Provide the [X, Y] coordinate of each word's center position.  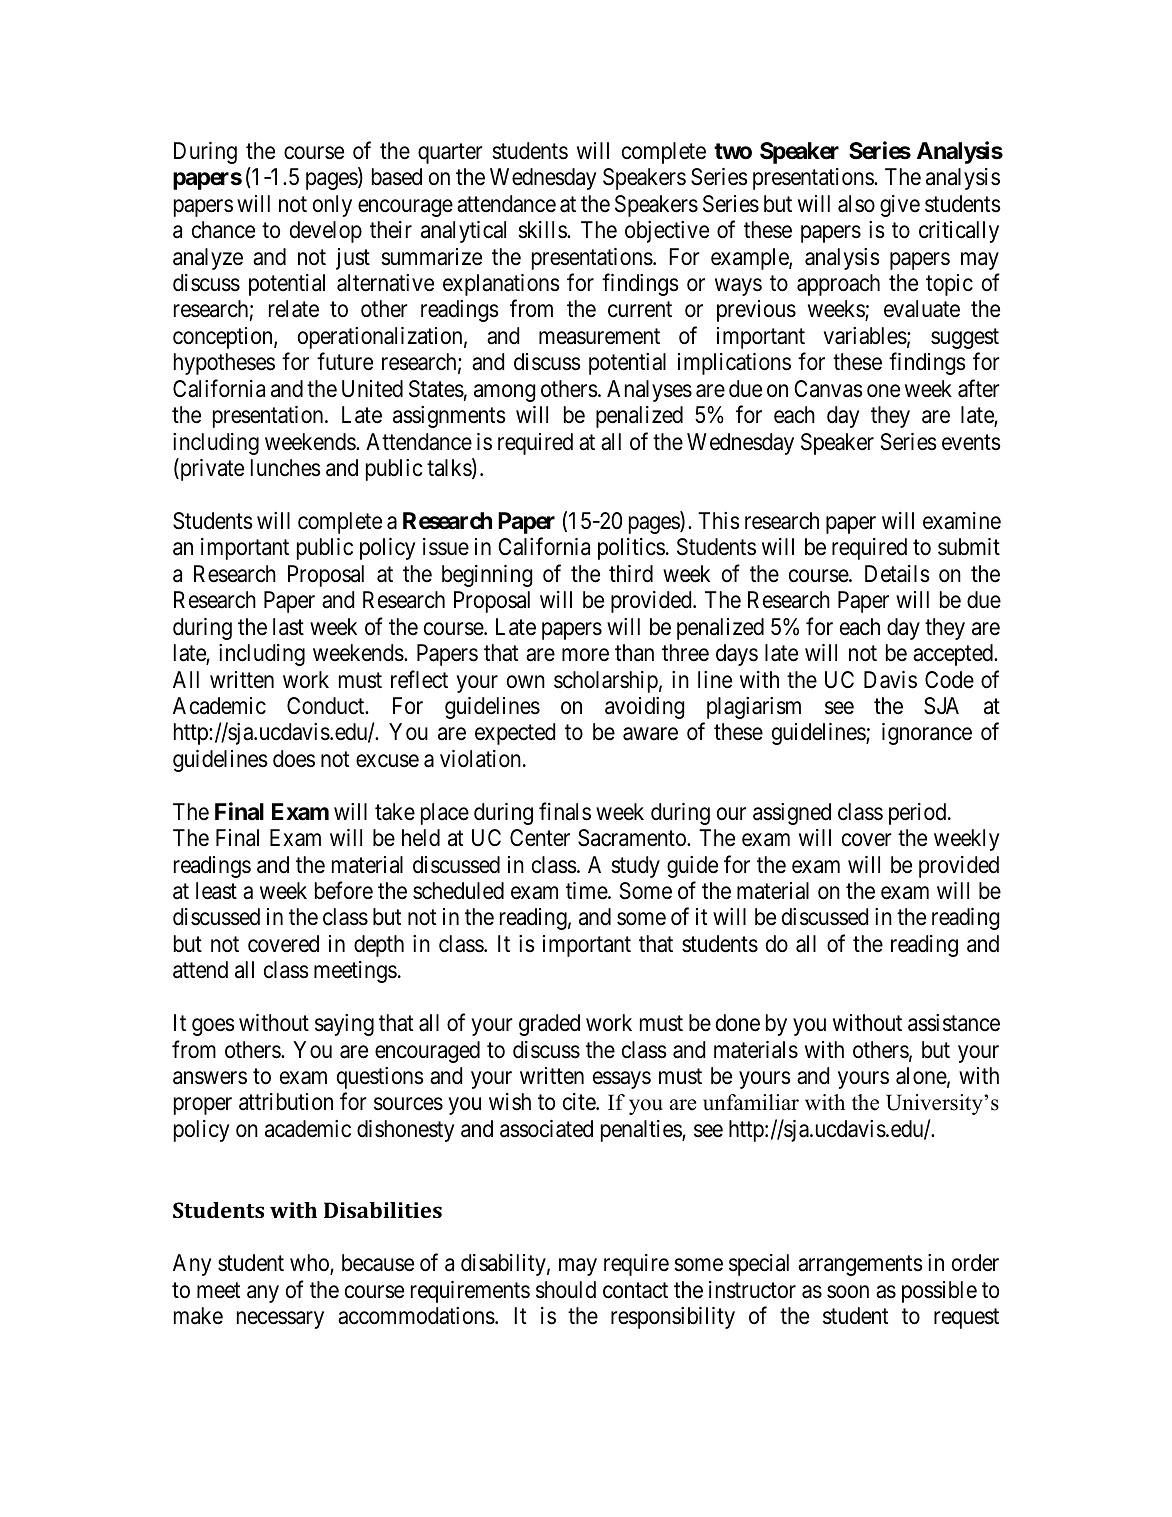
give [900, 206]
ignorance [927, 734]
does [294, 759]
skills [543, 230]
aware [650, 734]
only [332, 206]
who [310, 1264]
